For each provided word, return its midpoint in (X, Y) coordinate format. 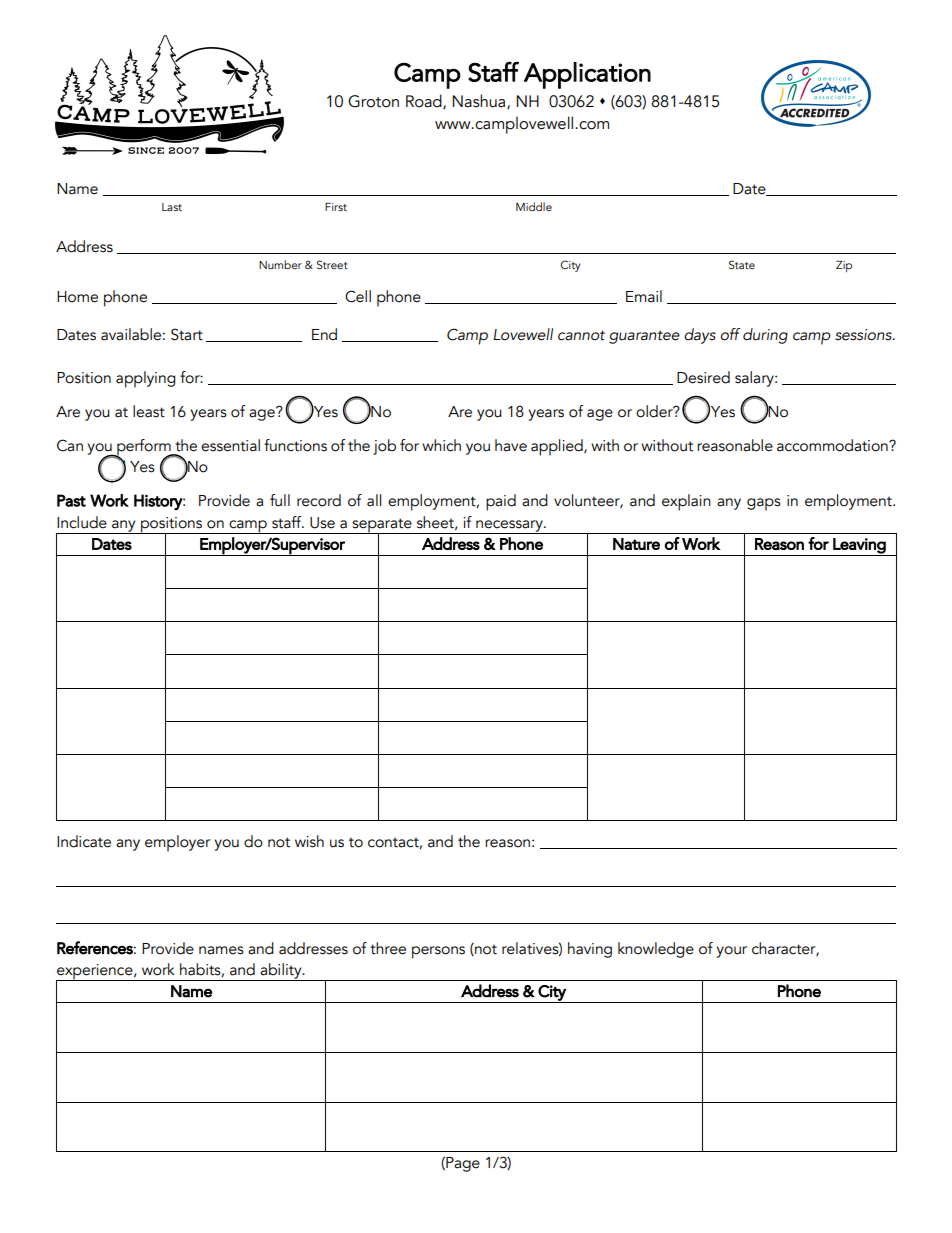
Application (587, 75)
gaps (764, 504)
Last (172, 207)
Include (82, 522)
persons (438, 952)
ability (281, 972)
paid (501, 502)
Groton (373, 101)
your (731, 952)
